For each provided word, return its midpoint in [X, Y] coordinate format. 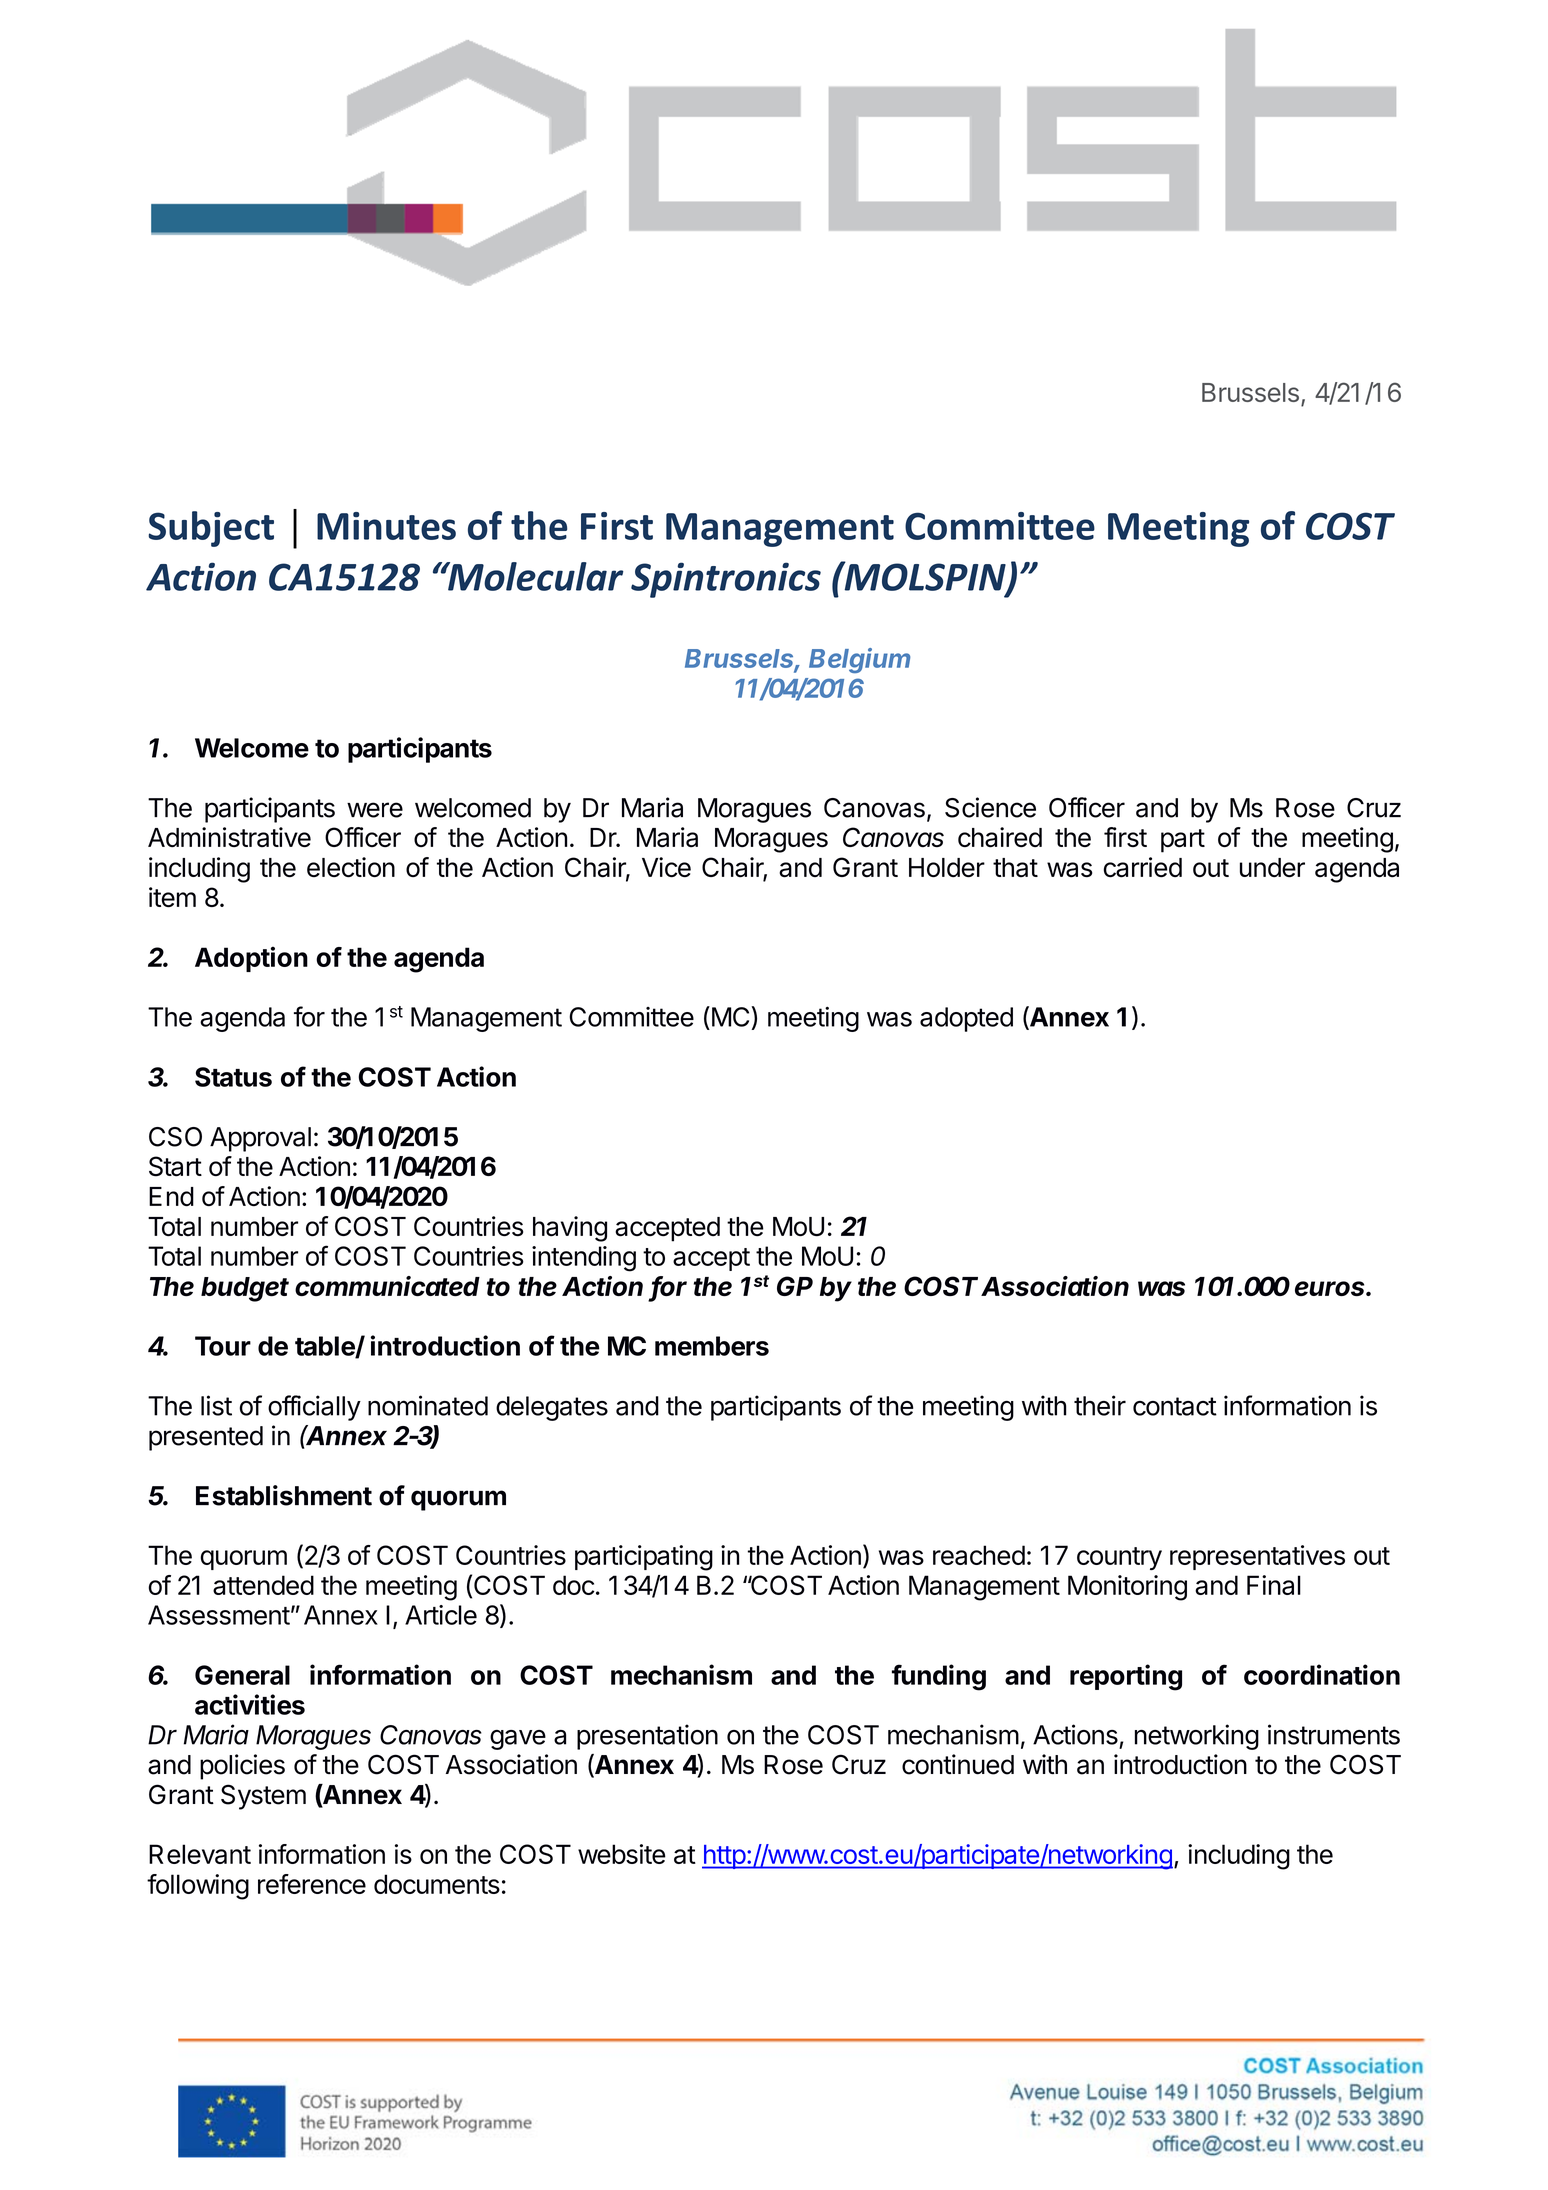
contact [1175, 1406]
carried [1143, 867]
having [570, 1229]
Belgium [859, 660]
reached [979, 1555]
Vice [666, 867]
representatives [1257, 1557]
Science [990, 807]
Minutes [386, 526]
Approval [260, 1139]
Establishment [284, 1495]
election [351, 867]
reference [312, 1884]
